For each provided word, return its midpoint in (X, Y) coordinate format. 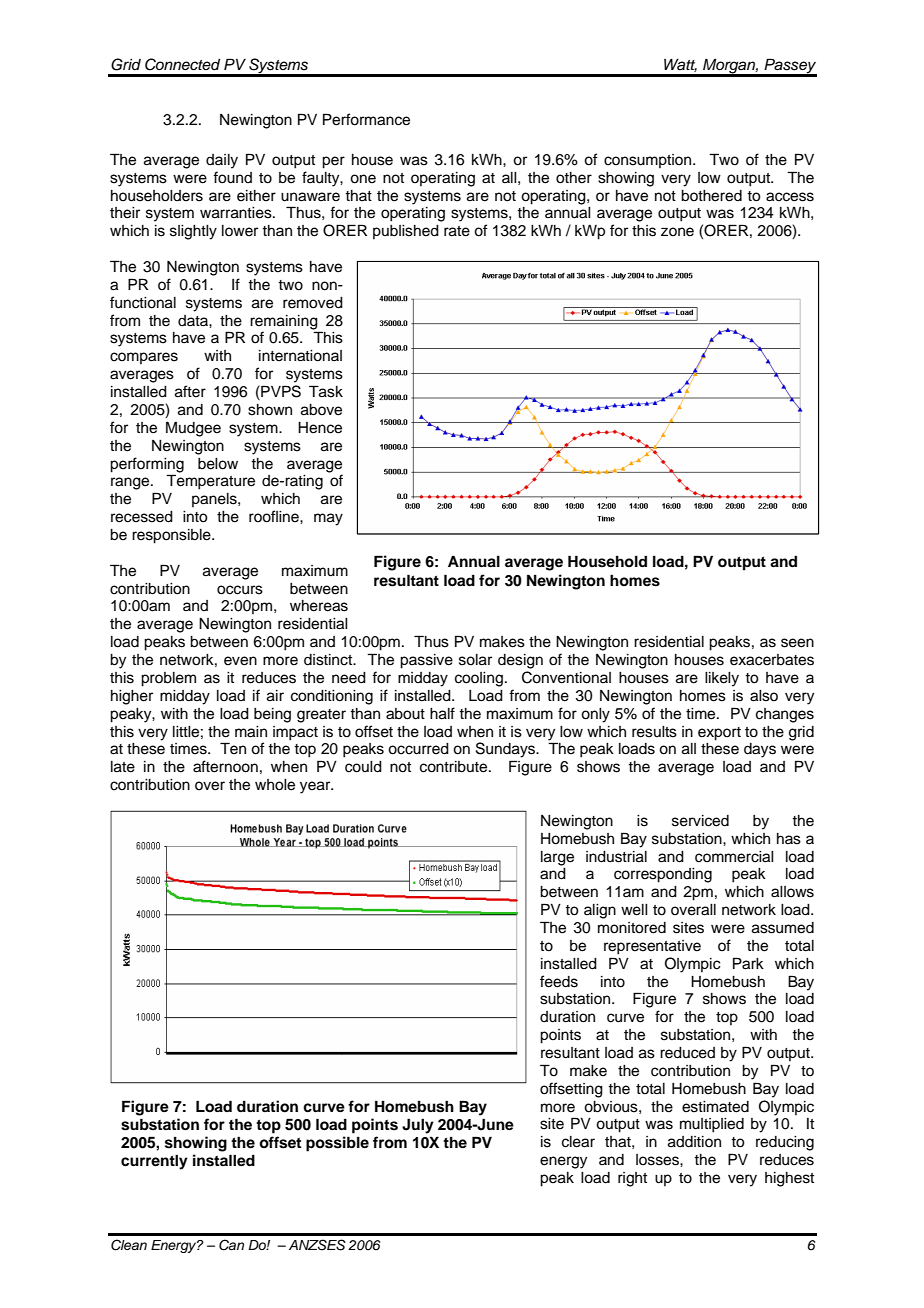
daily (222, 161)
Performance (366, 119)
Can (231, 1245)
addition (694, 1142)
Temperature (210, 482)
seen (797, 643)
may (328, 519)
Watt (680, 65)
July (418, 1126)
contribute (455, 767)
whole (275, 785)
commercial (734, 857)
